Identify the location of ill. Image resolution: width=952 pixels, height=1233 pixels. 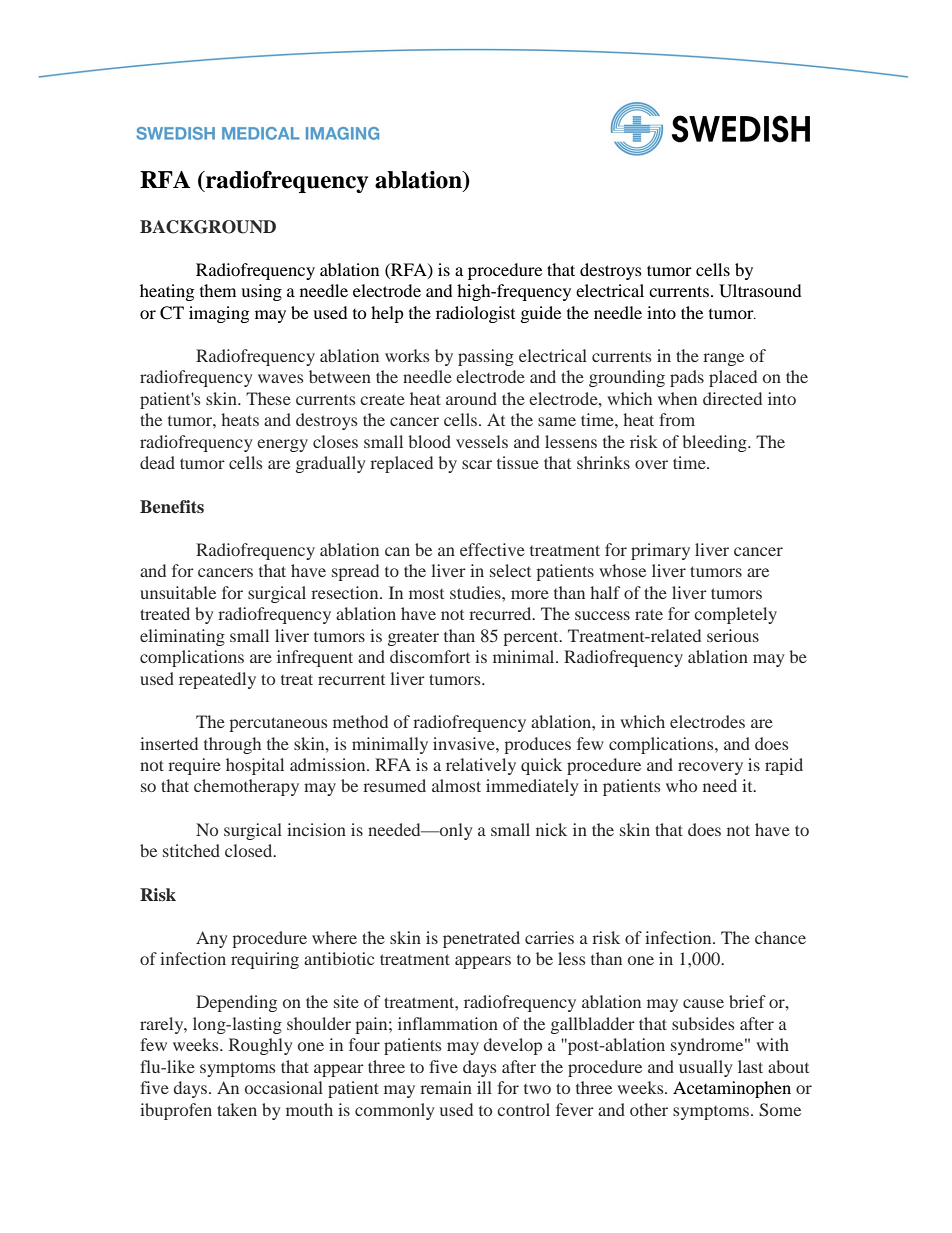
(484, 1087).
